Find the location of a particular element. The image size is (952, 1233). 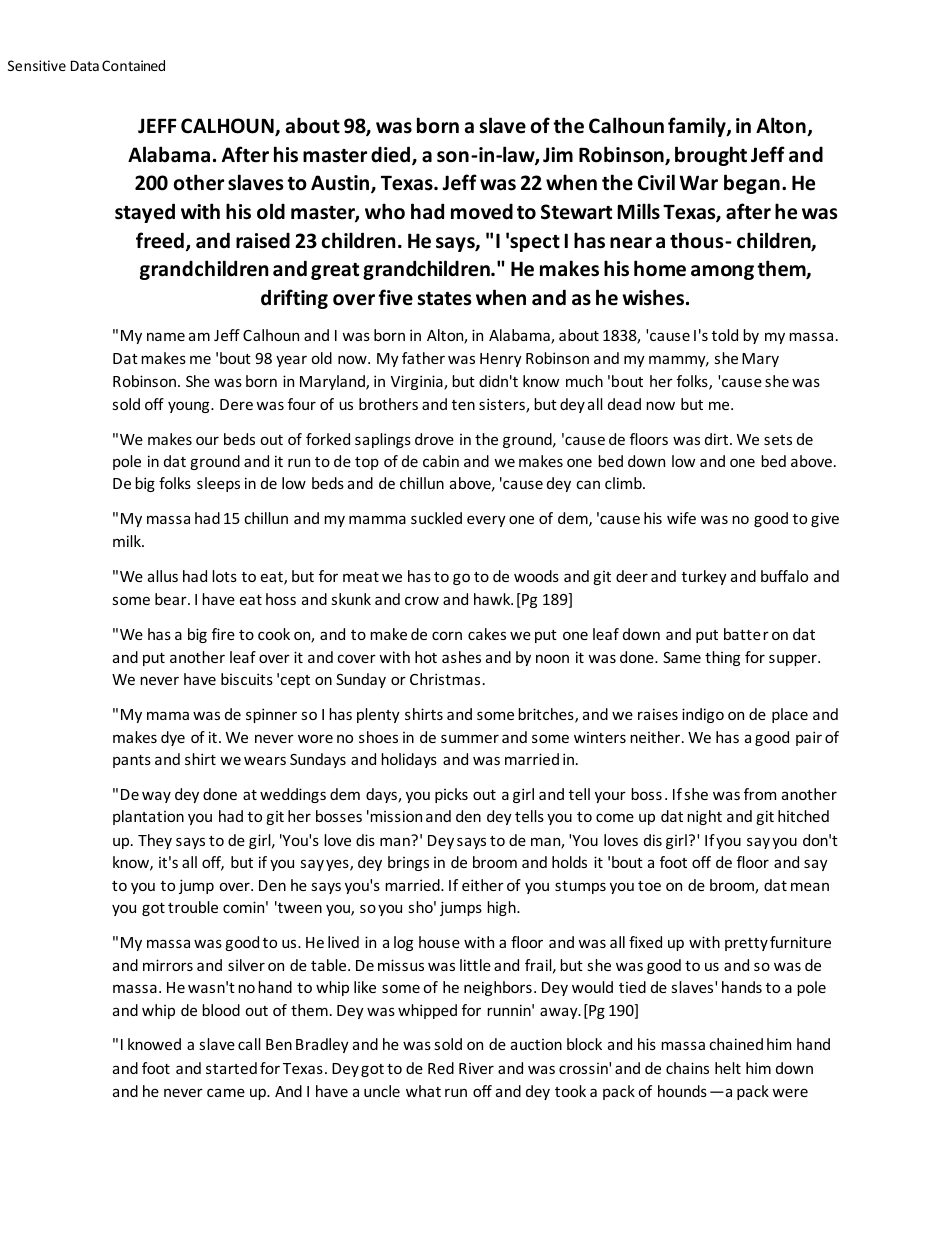

started is located at coordinates (231, 1068).
